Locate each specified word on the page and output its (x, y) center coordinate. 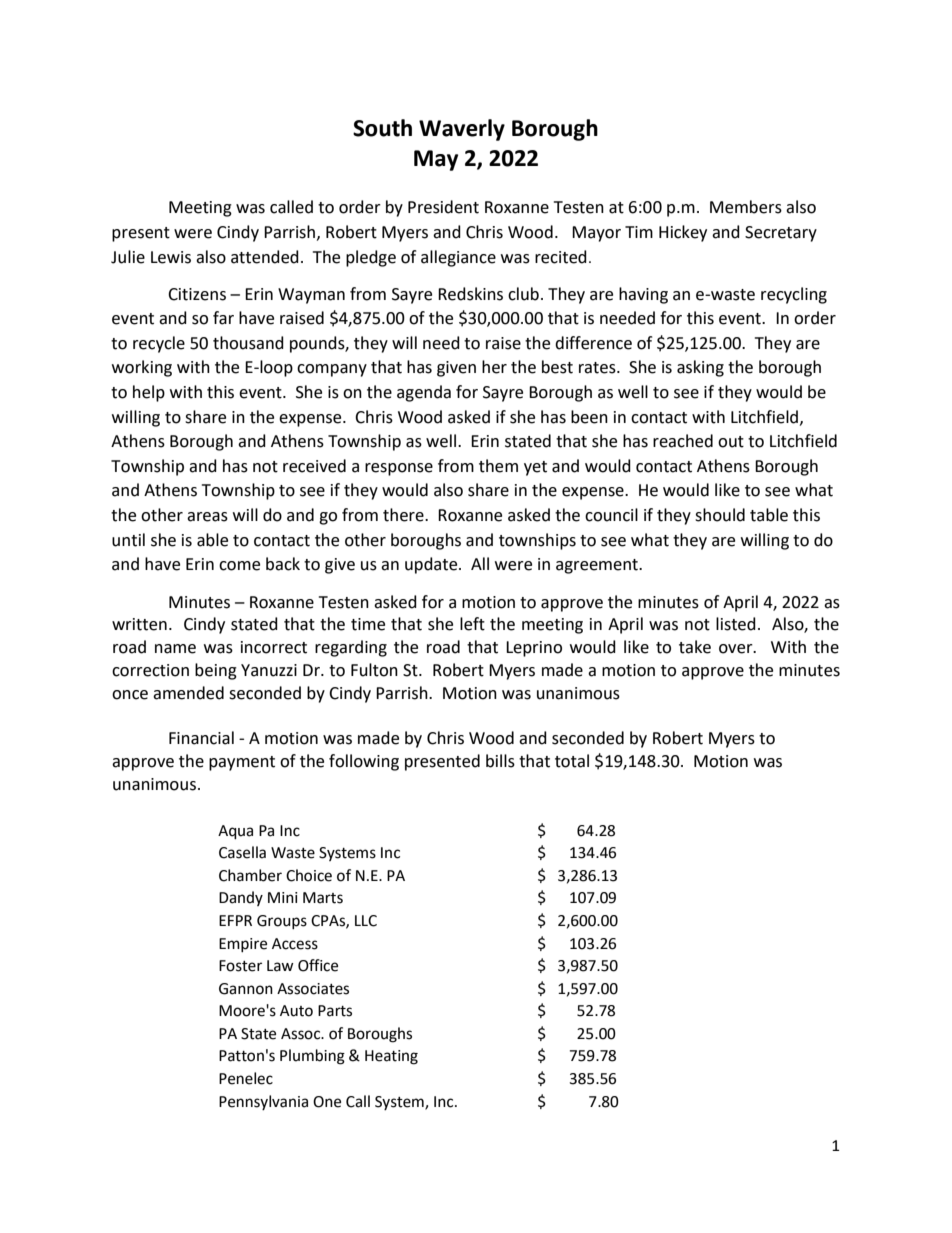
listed (736, 624)
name (175, 649)
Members (746, 207)
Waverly (462, 130)
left (472, 624)
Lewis (171, 257)
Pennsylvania (263, 1102)
